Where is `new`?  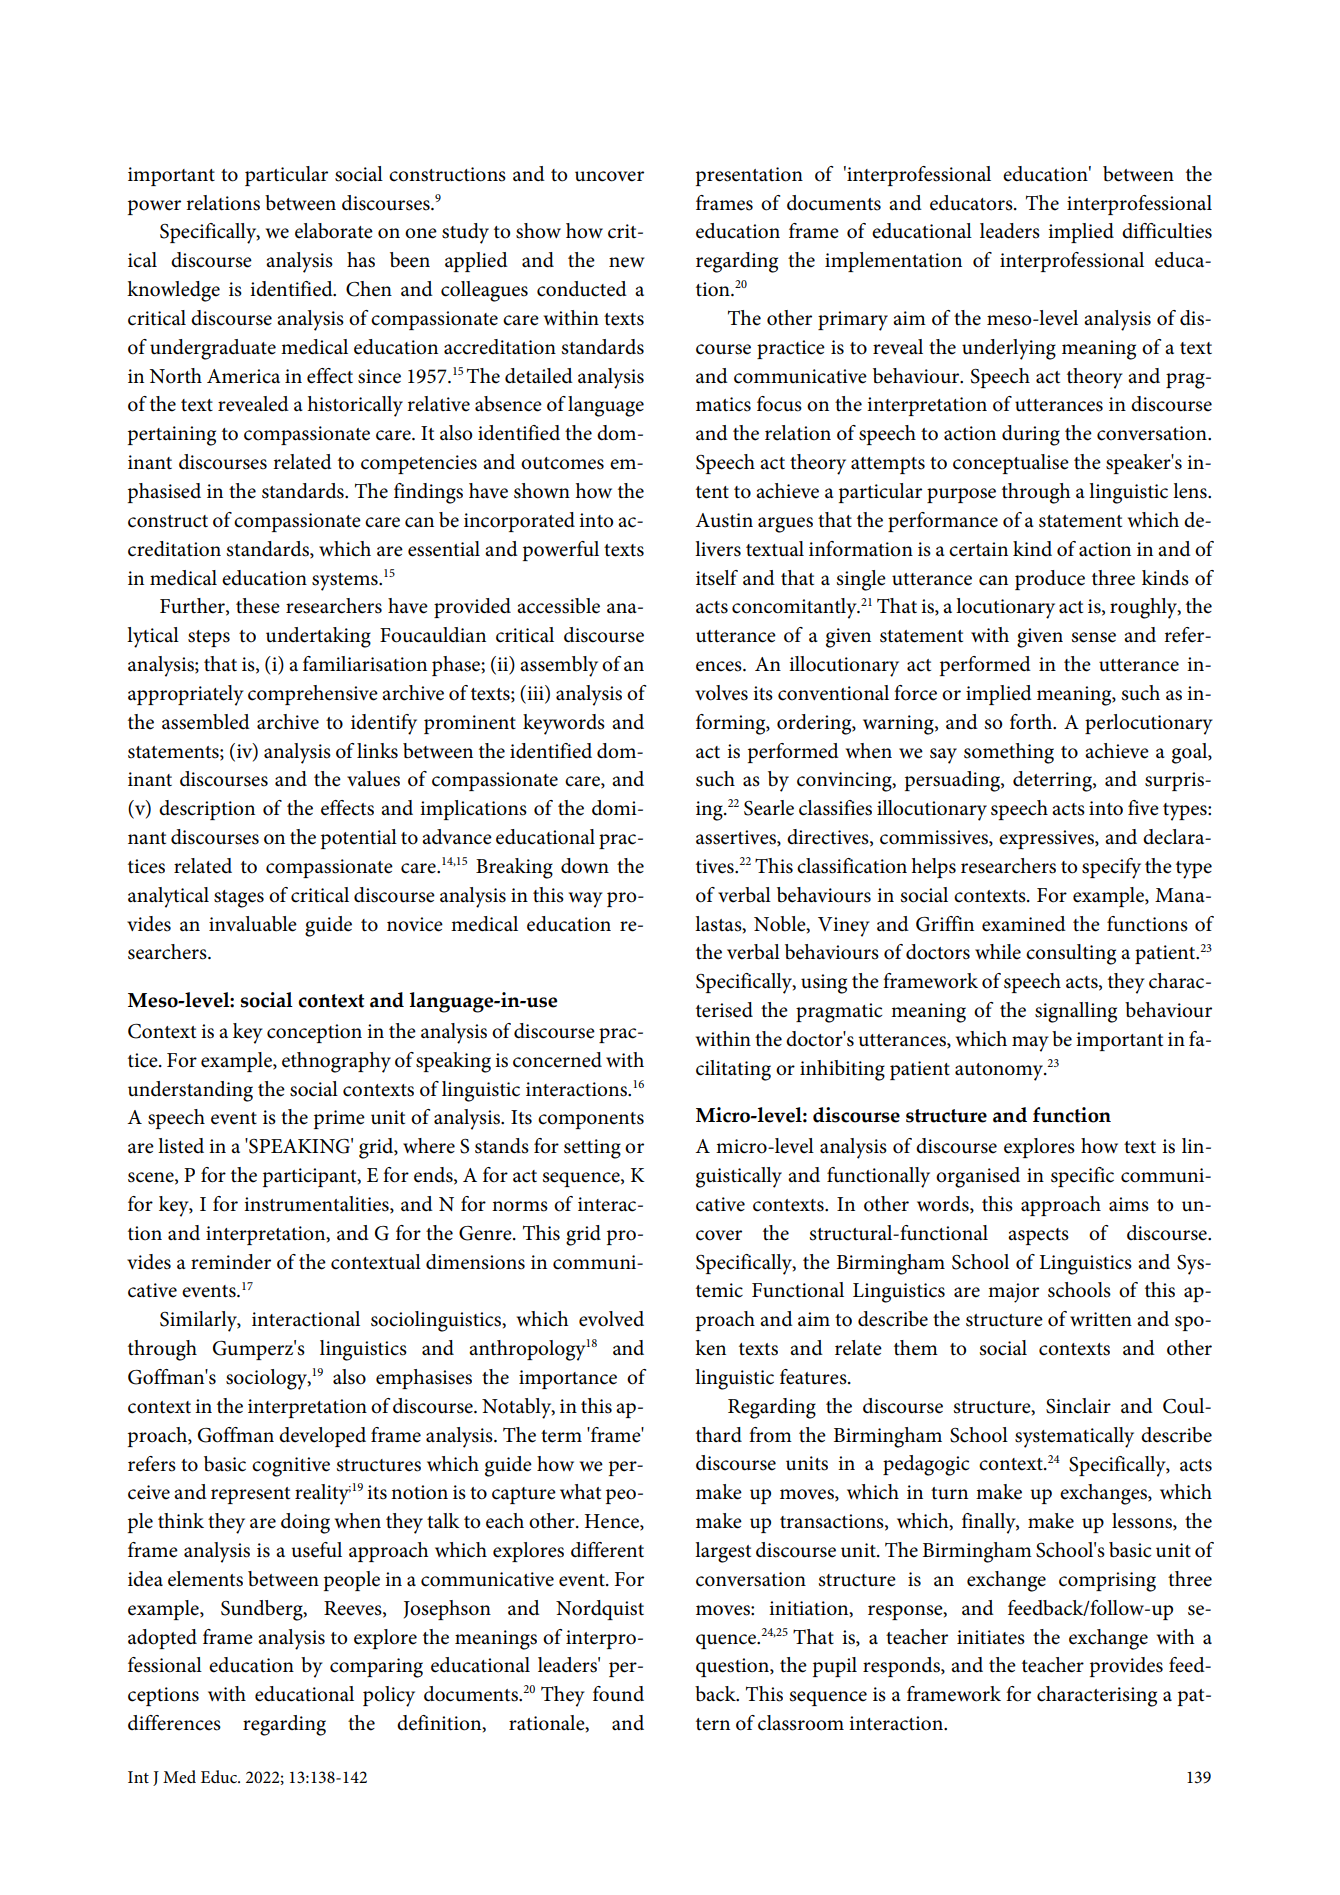
new is located at coordinates (627, 262).
